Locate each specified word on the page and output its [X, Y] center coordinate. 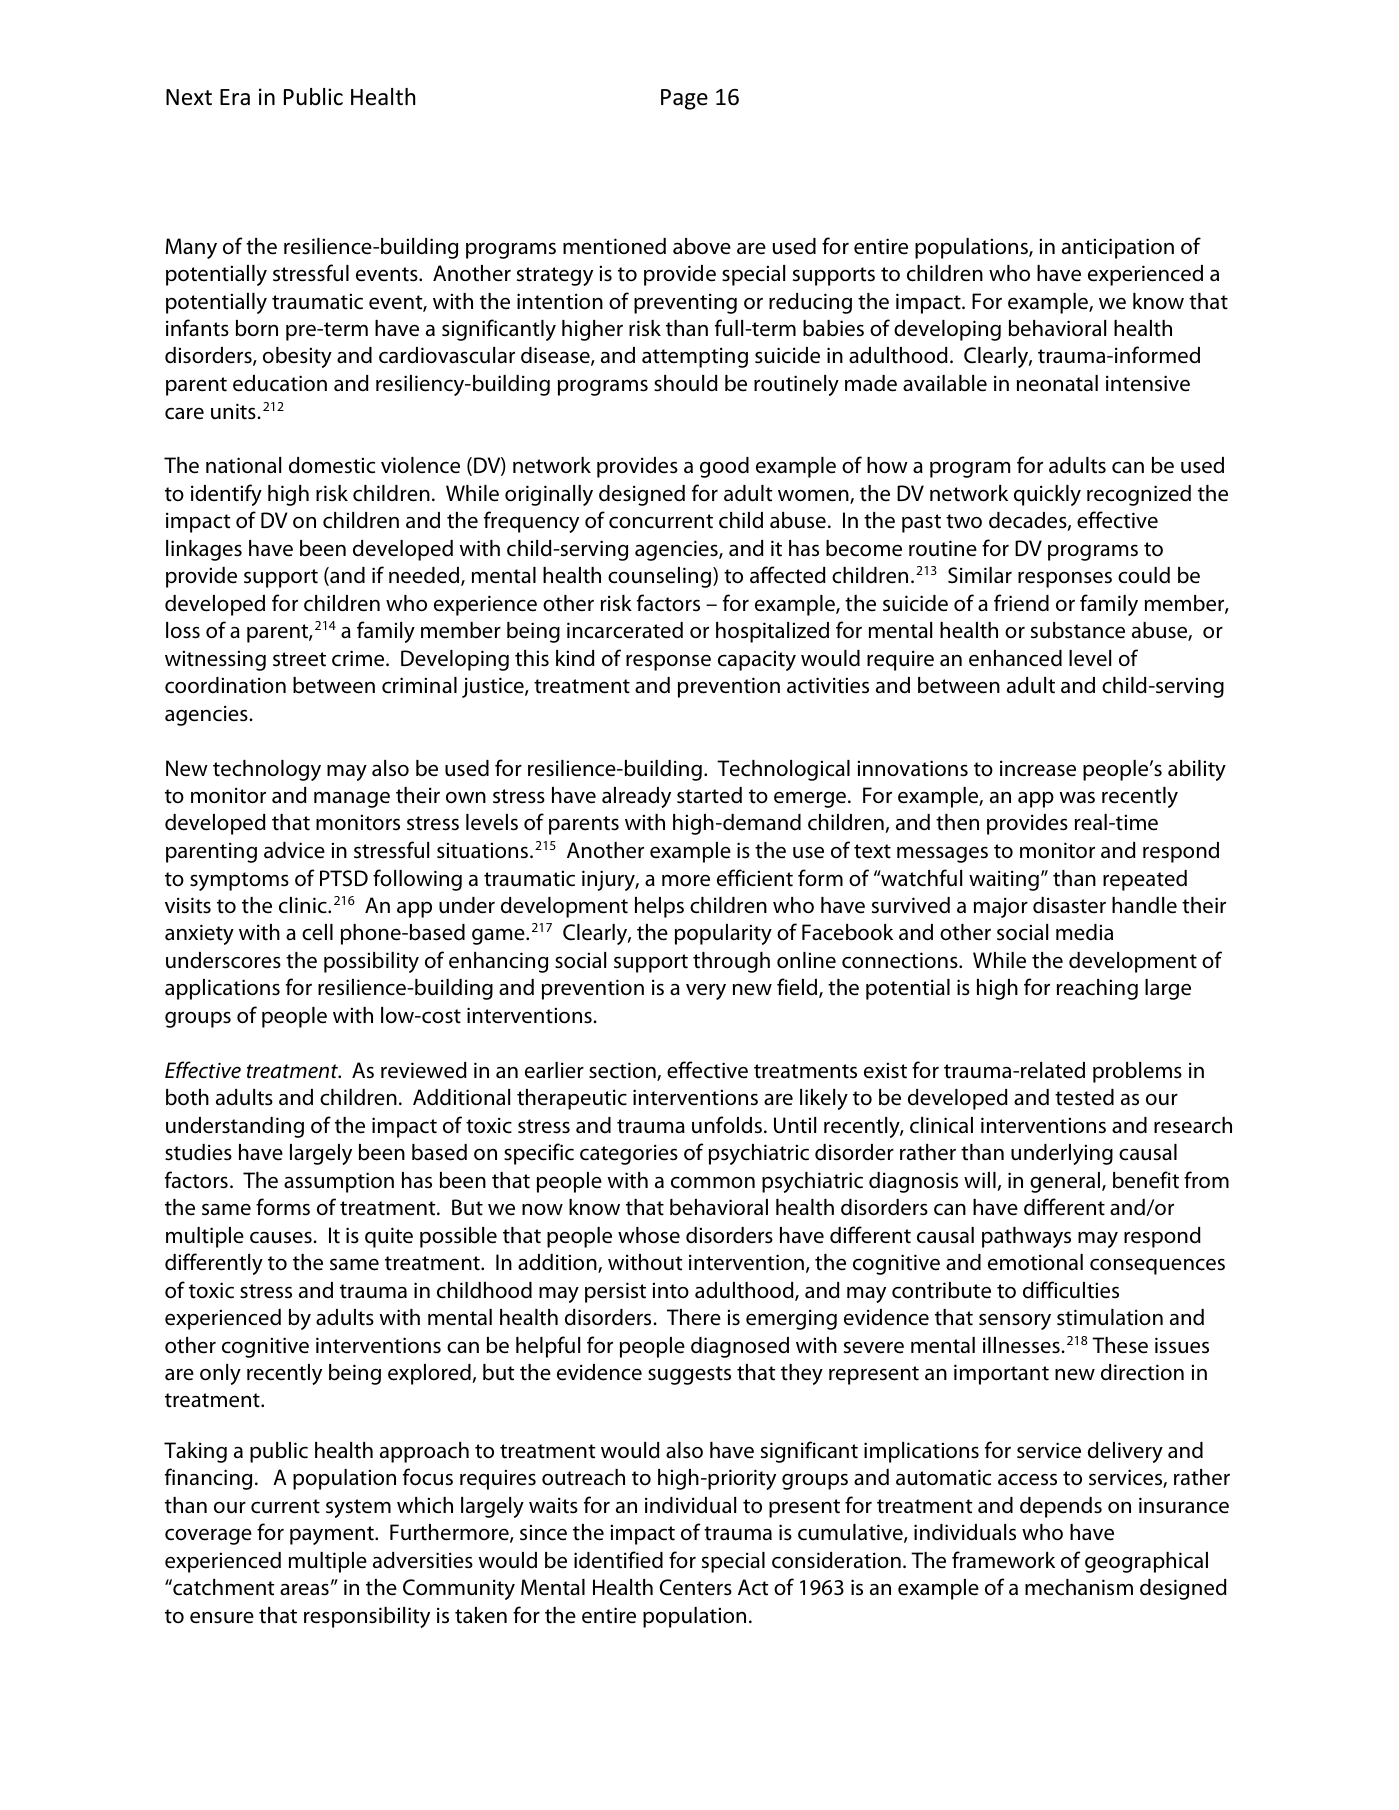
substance [1078, 630]
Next [189, 97]
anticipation [1118, 248]
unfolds [727, 1125]
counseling [661, 577]
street [299, 659]
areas [304, 1589]
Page [684, 99]
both [187, 1097]
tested [1084, 1097]
